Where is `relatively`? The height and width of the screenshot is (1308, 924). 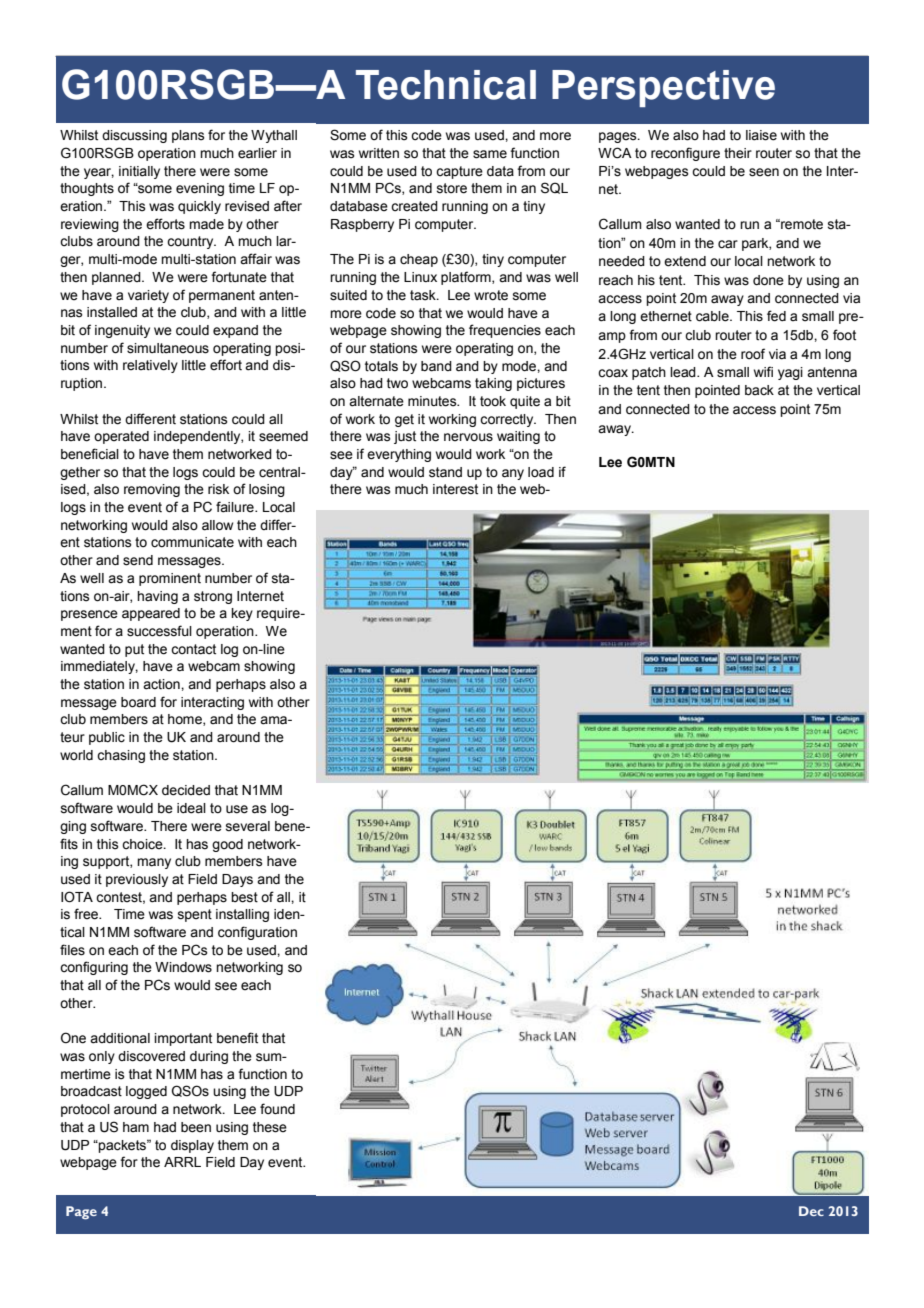 relatively is located at coordinates (150, 366).
